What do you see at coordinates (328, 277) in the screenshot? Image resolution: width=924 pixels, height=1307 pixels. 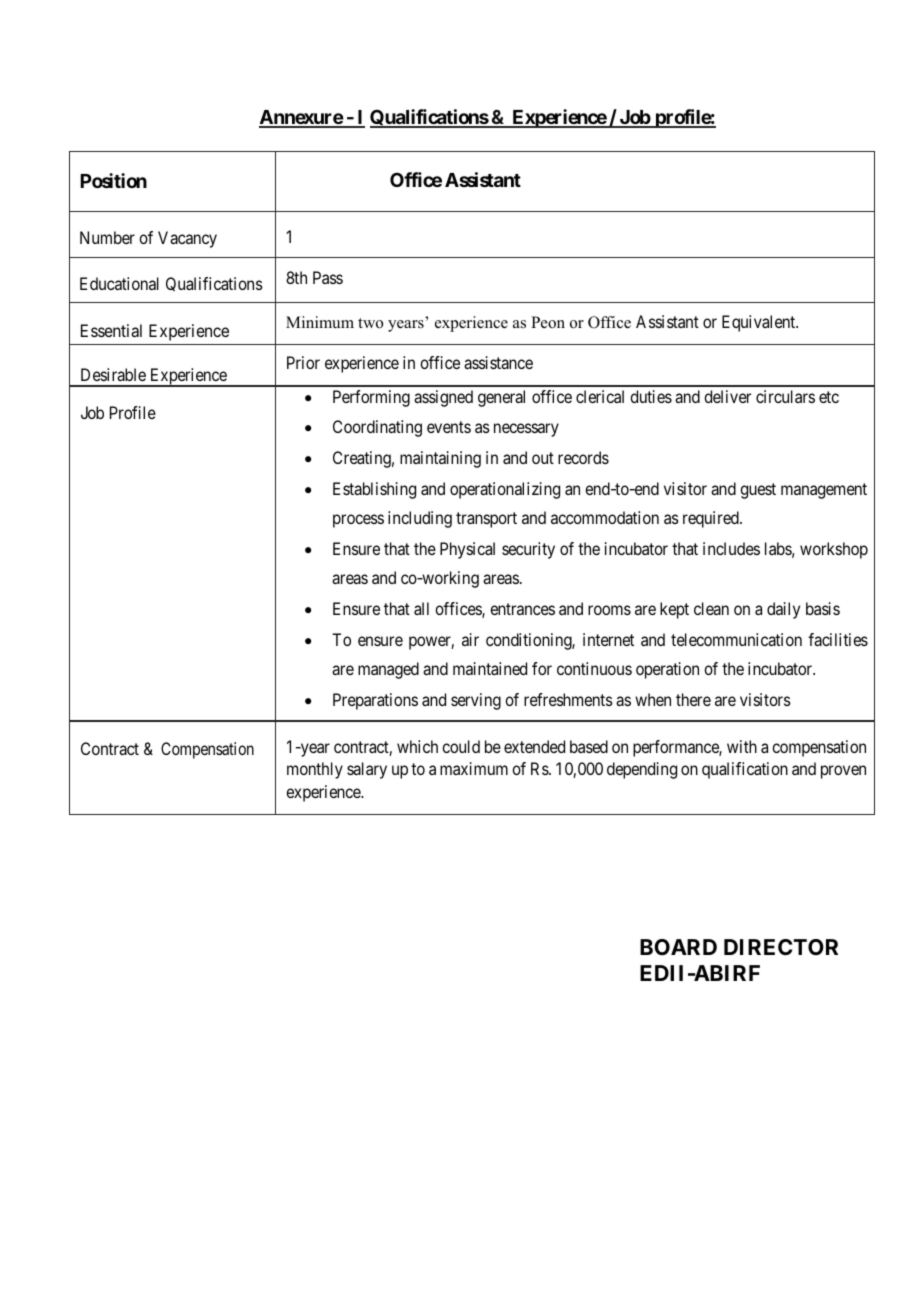 I see `Pass` at bounding box center [328, 277].
